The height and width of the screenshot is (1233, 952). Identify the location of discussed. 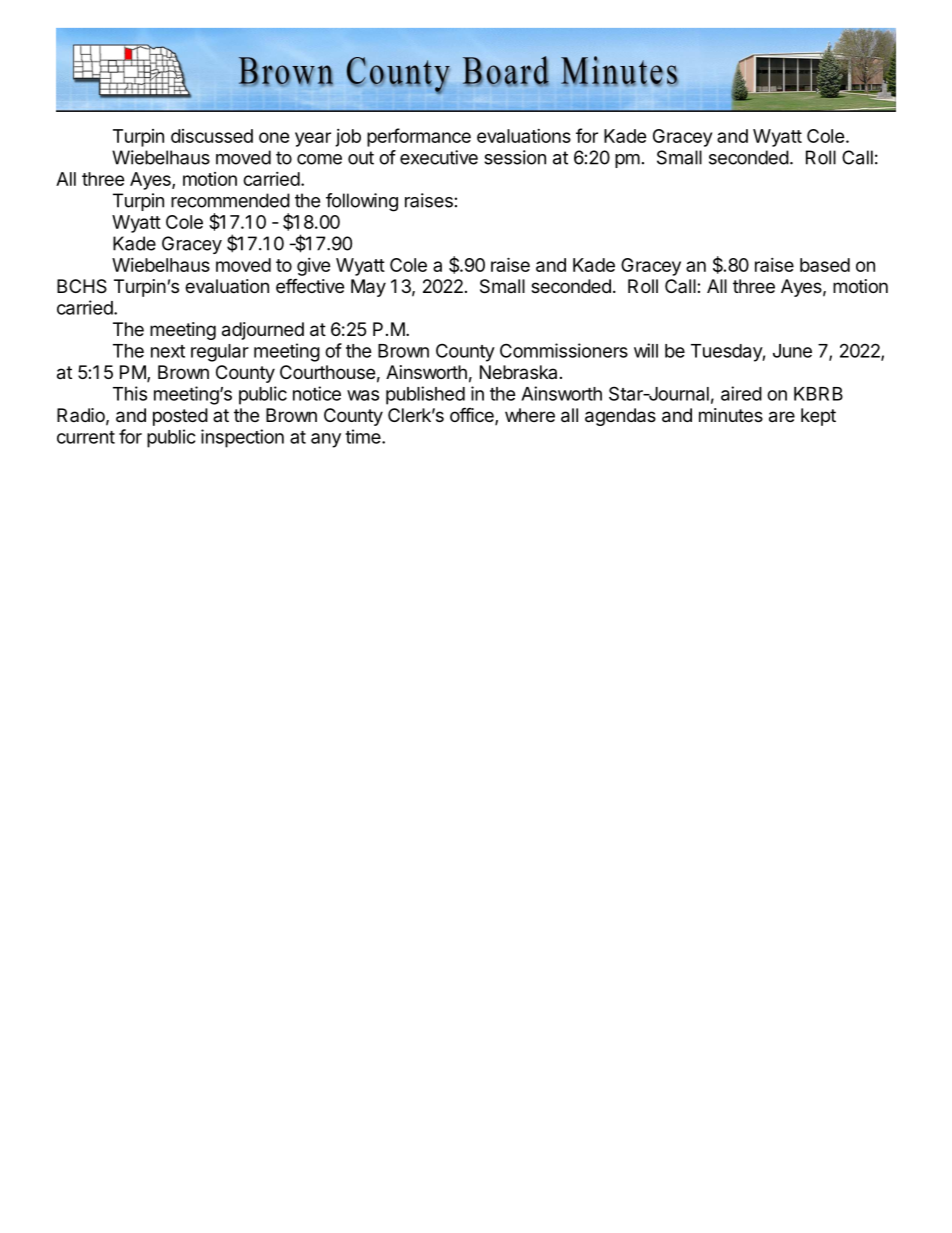
(212, 136).
